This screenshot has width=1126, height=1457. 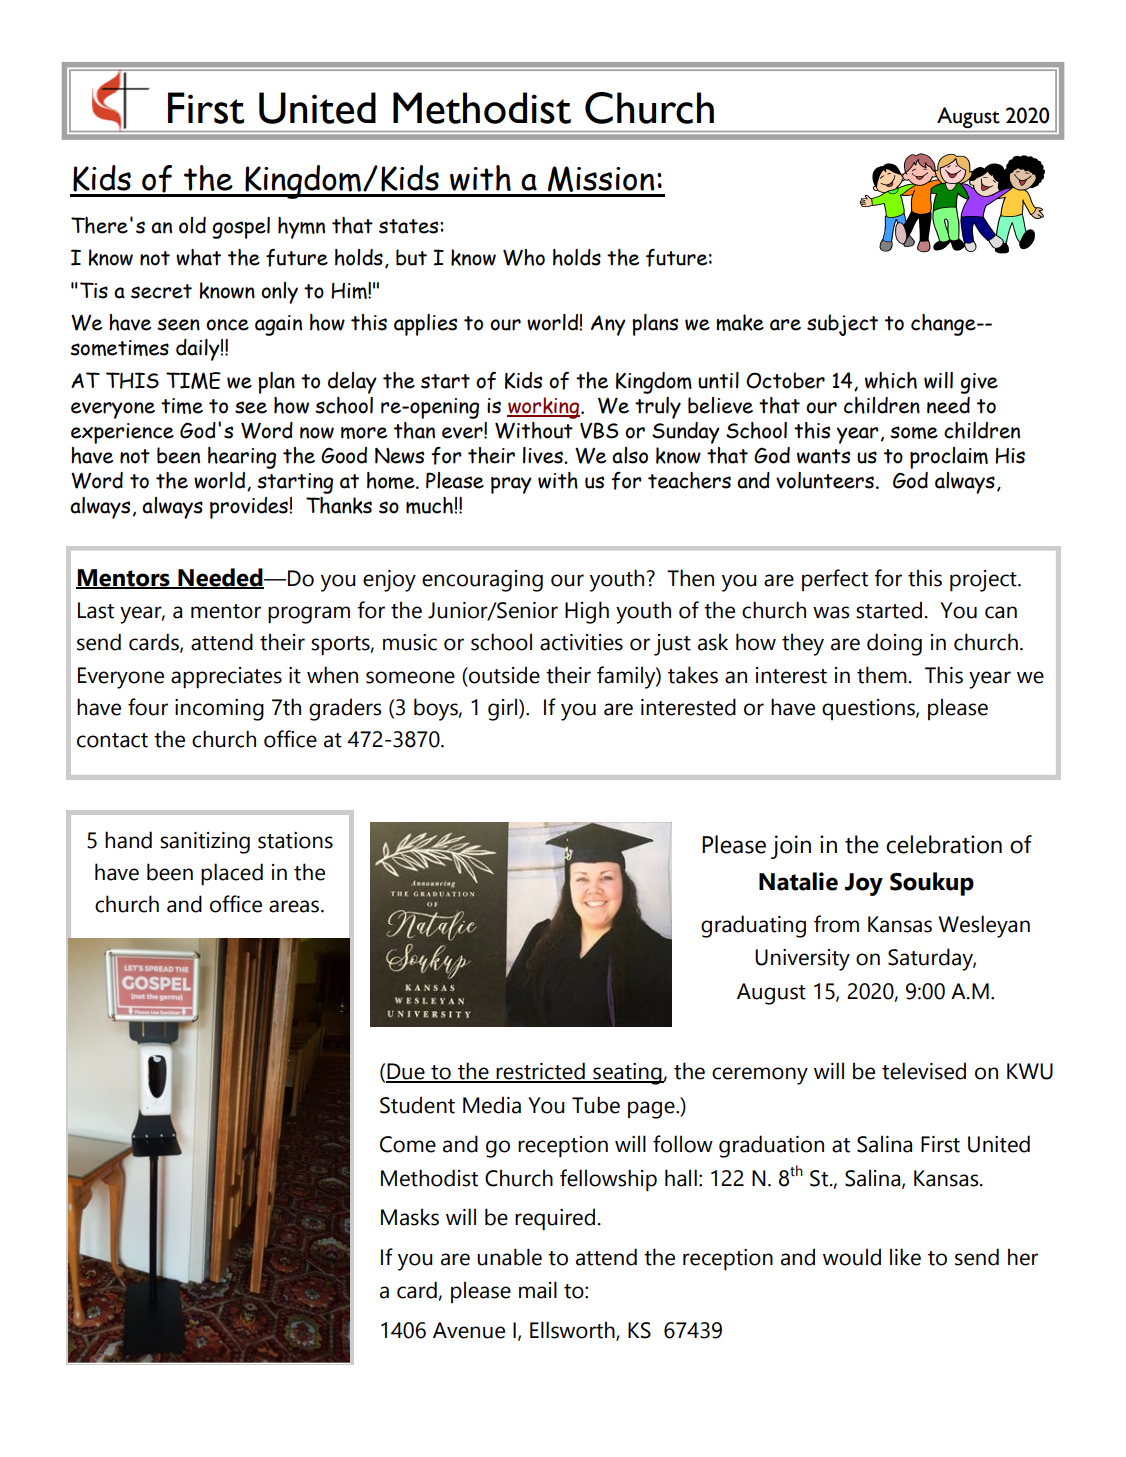 I want to click on subject, so click(x=842, y=325).
